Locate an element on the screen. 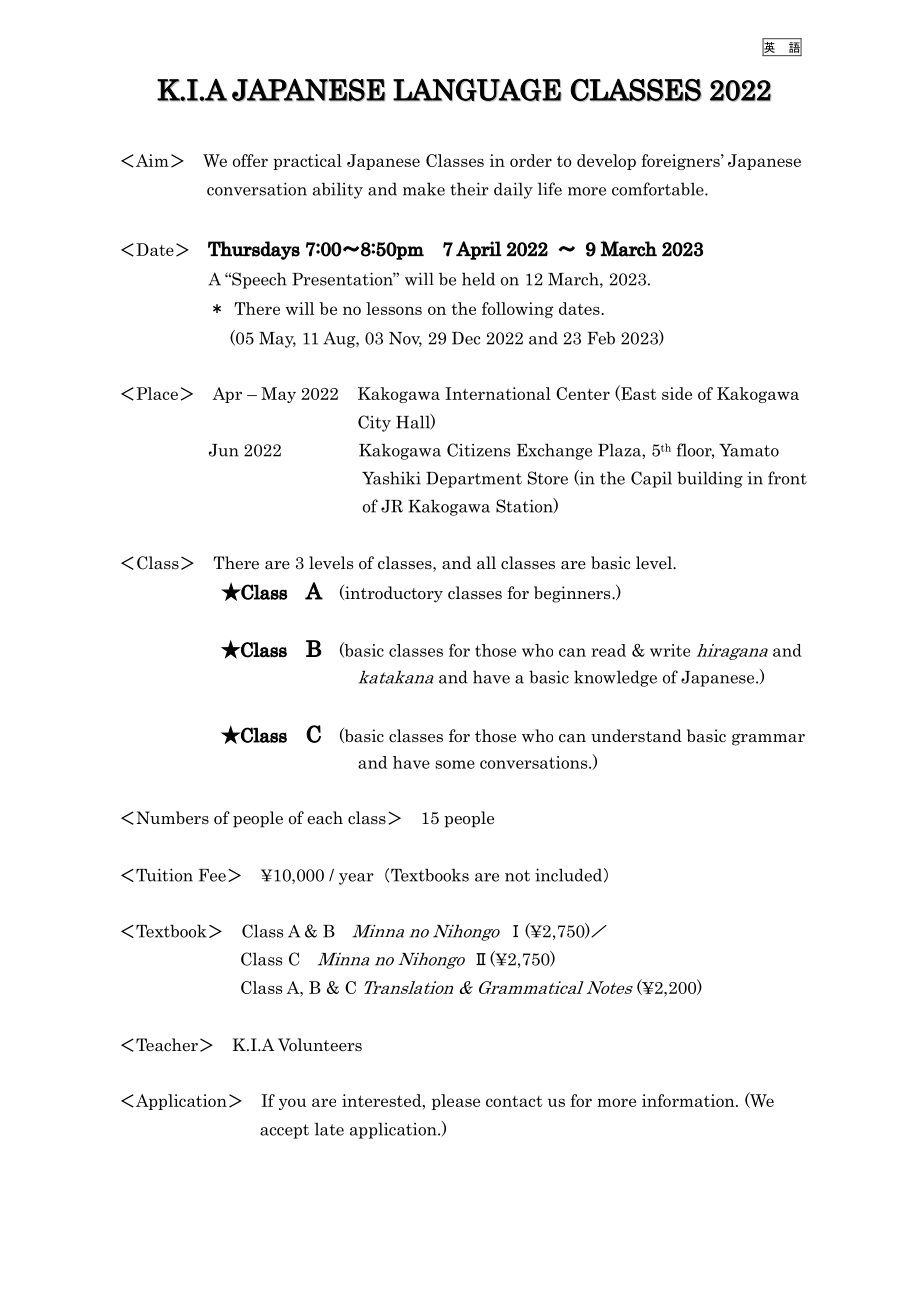  accept is located at coordinates (284, 1131).
